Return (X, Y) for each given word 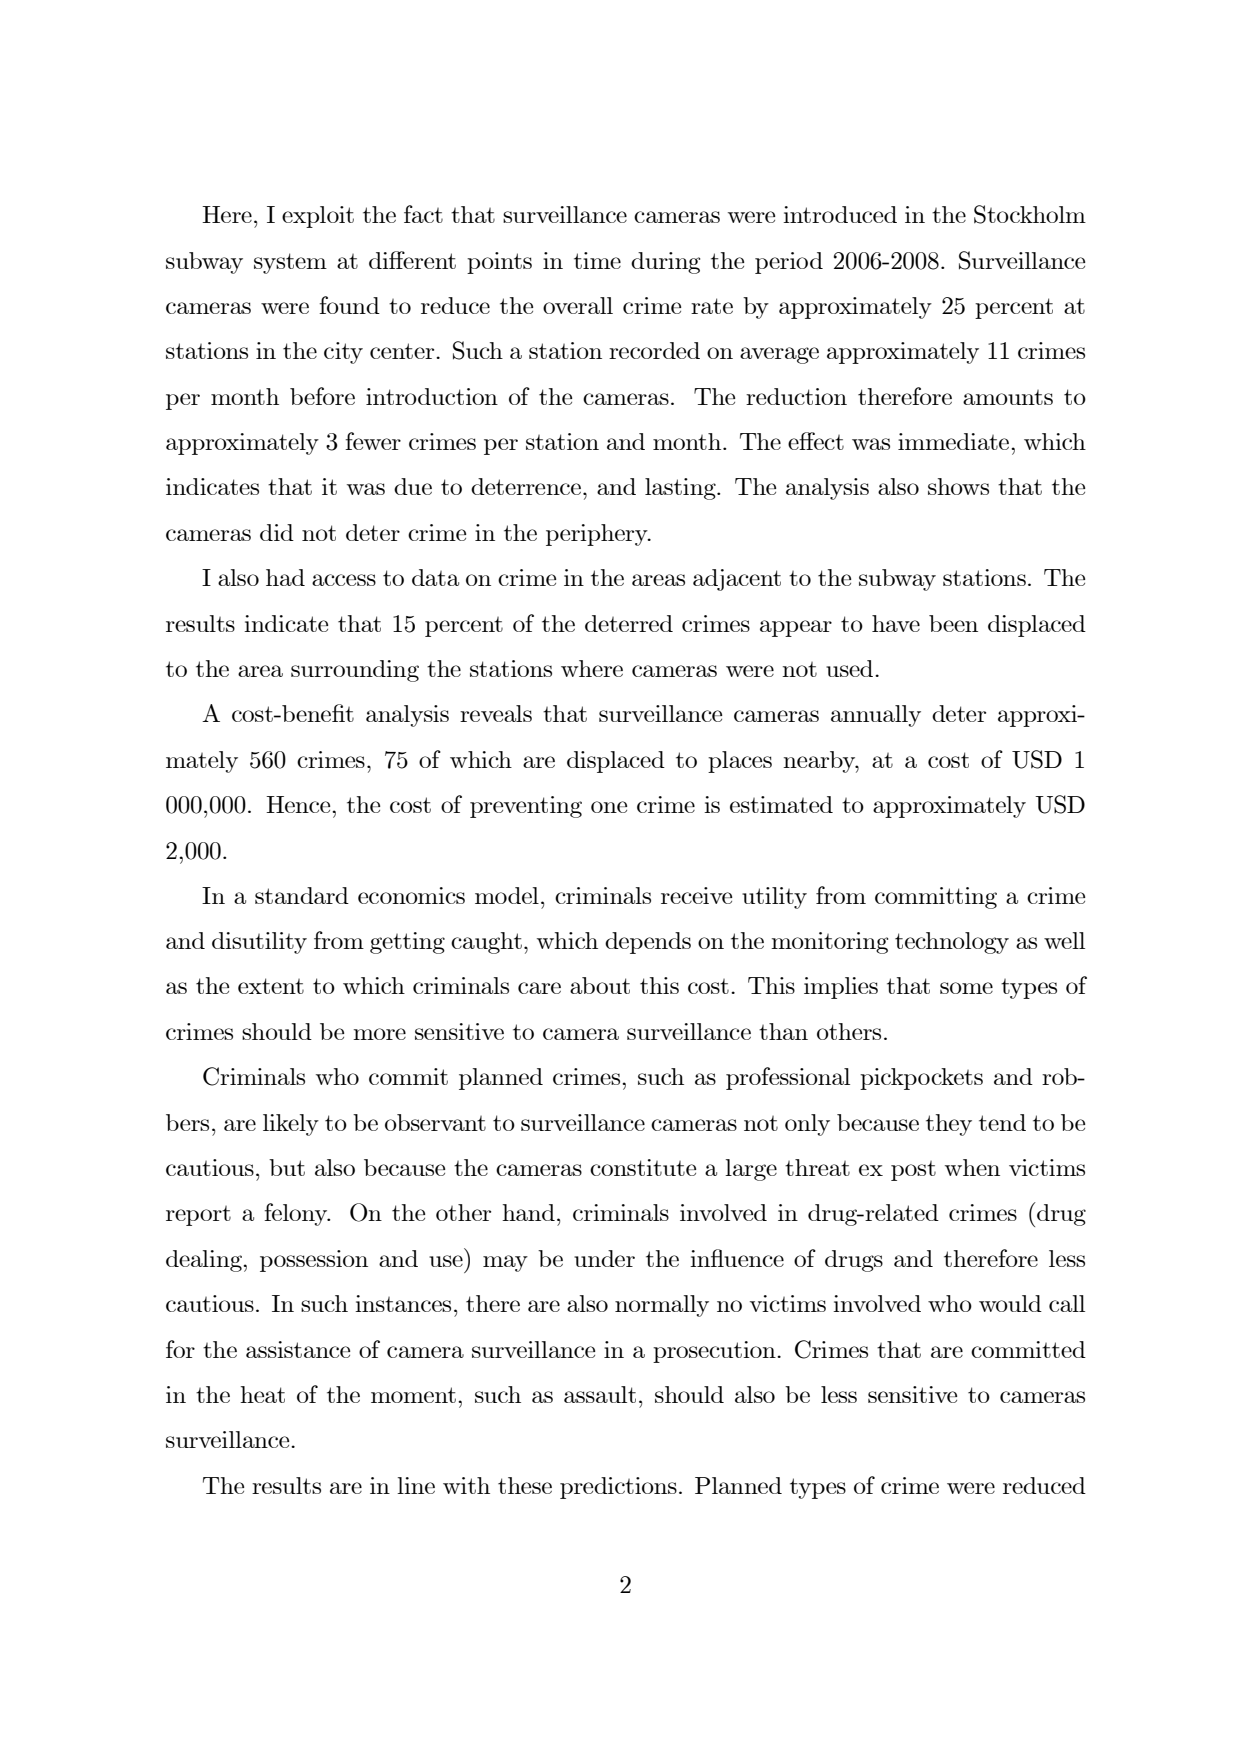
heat (262, 1394)
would (1010, 1303)
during (665, 263)
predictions (618, 1488)
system (290, 263)
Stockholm (1030, 214)
